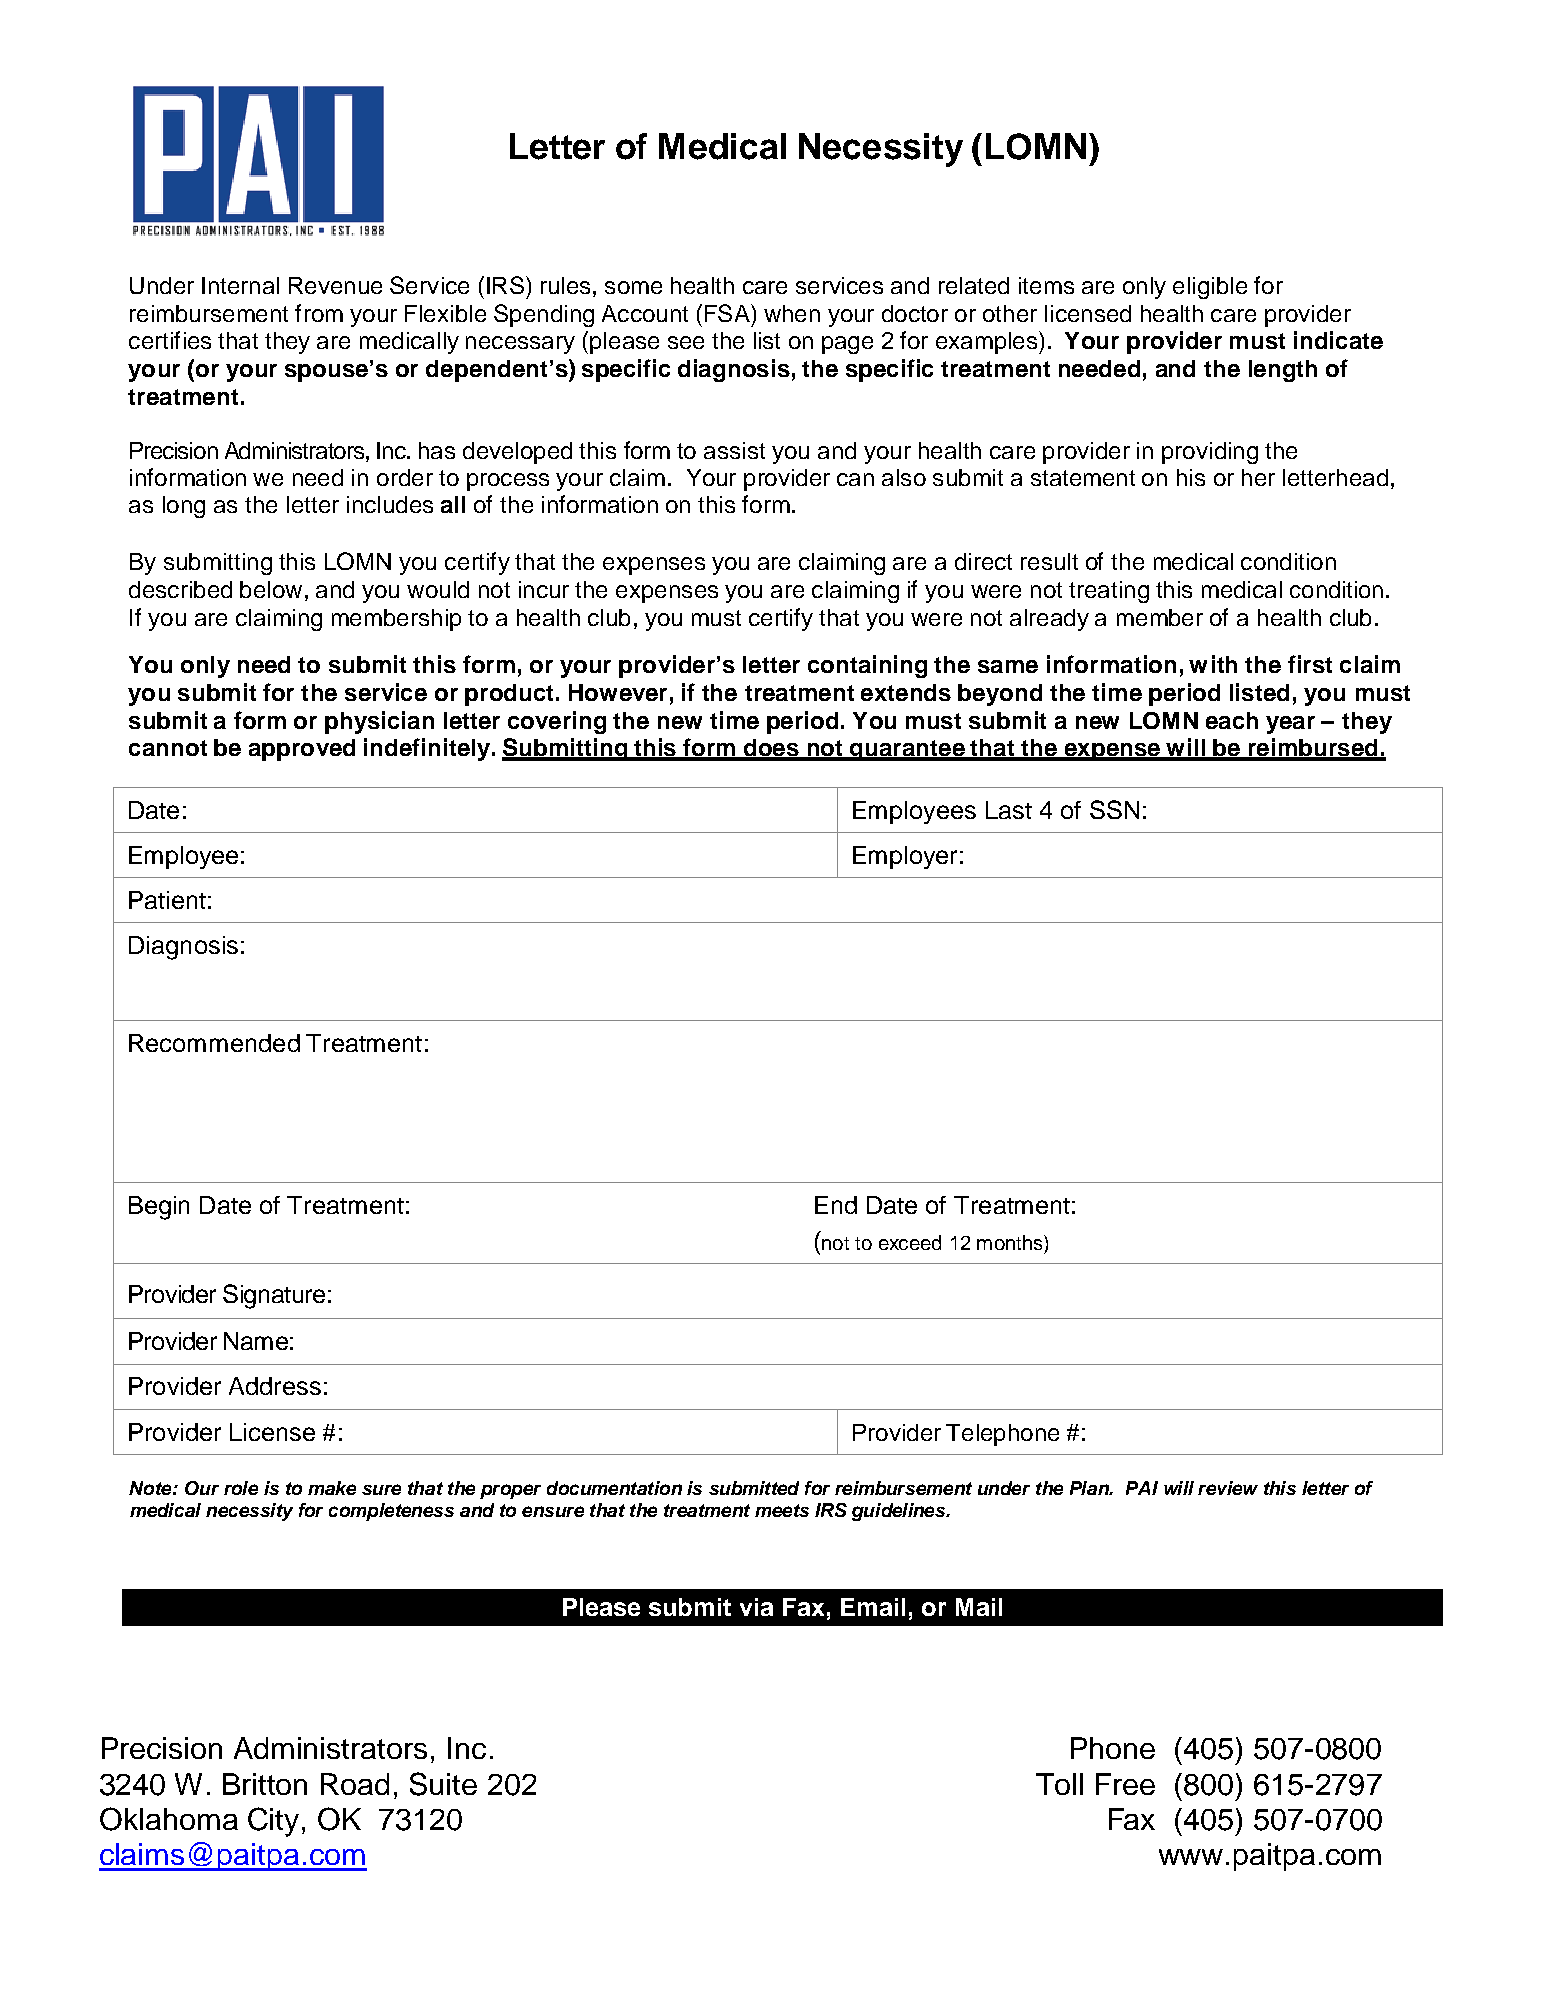  Describe the element at coordinates (265, 1784) in the document. I see `Britton` at that location.
